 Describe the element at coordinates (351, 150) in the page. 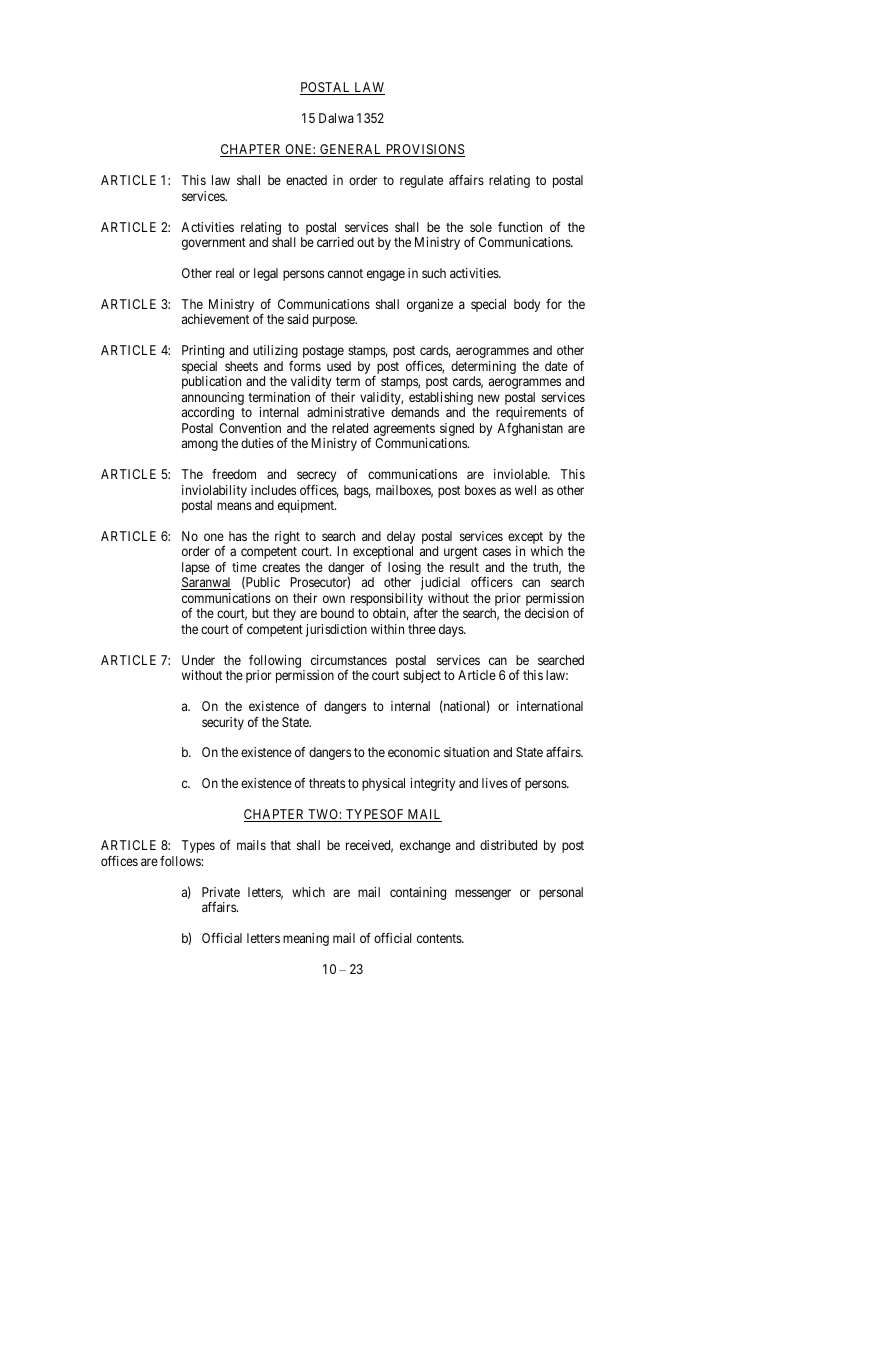

I see `GENERAL` at that location.
